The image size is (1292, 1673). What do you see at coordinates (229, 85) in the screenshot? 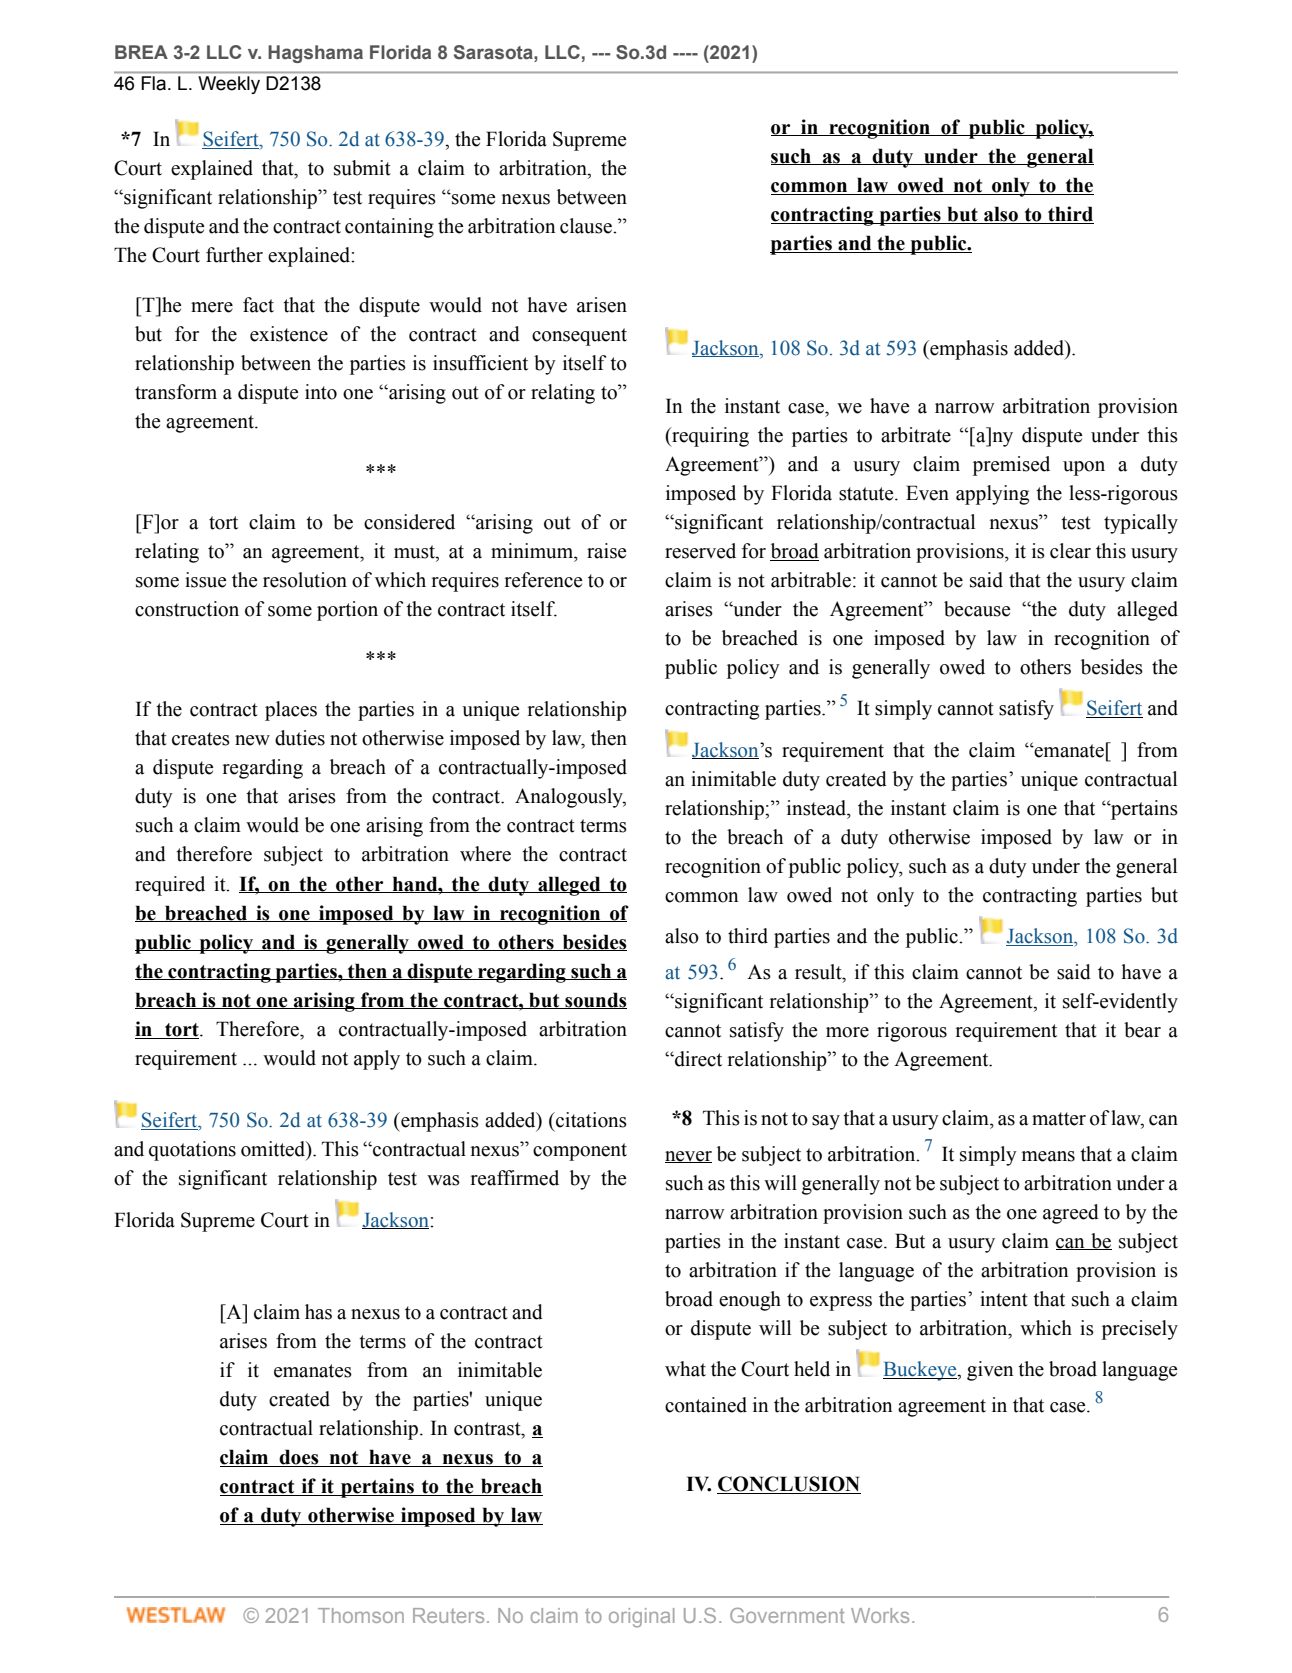
I see `Weekly` at bounding box center [229, 85].
